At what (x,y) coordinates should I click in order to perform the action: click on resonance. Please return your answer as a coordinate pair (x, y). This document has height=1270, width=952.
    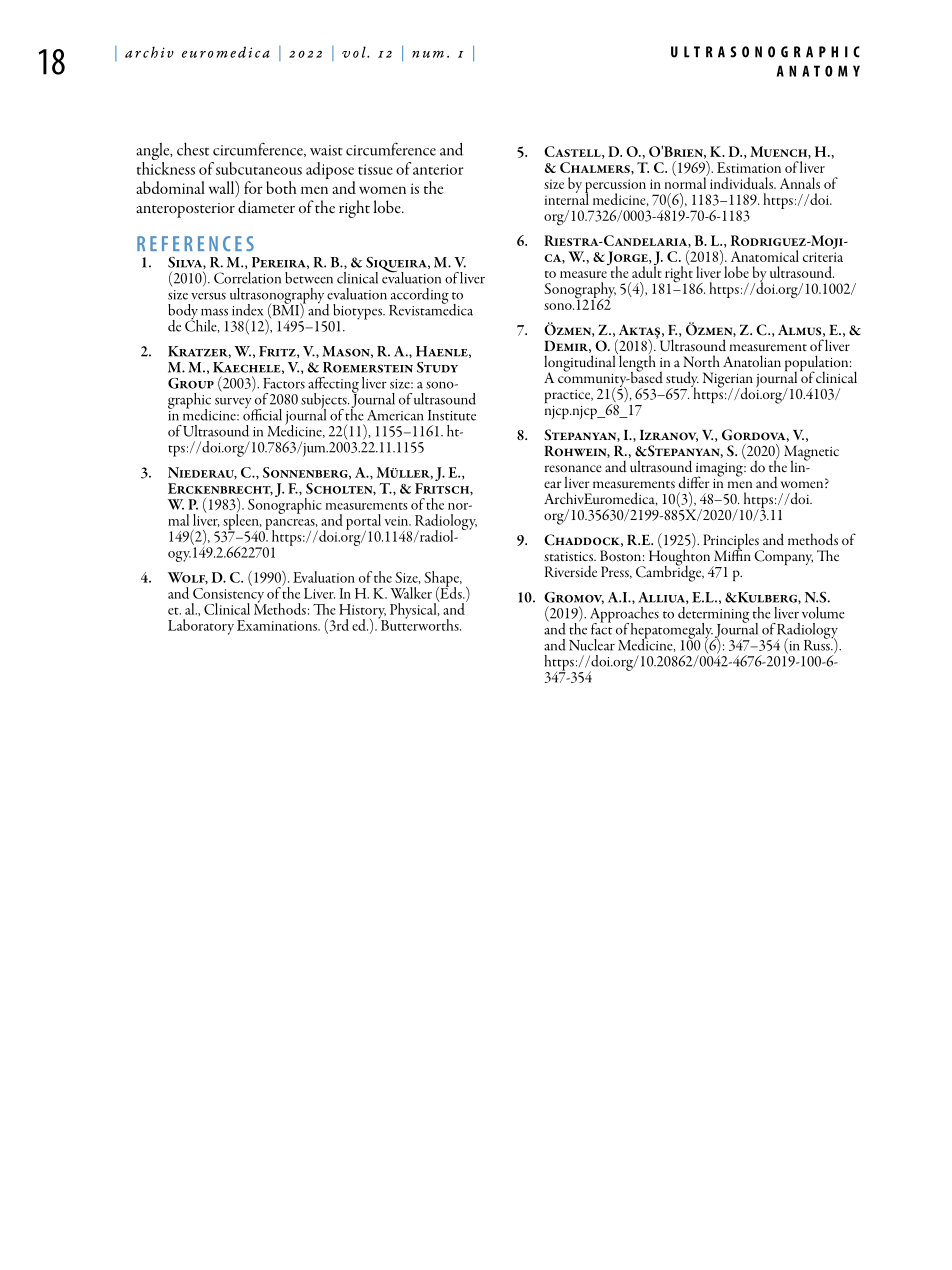
    Looking at the image, I should click on (572, 468).
